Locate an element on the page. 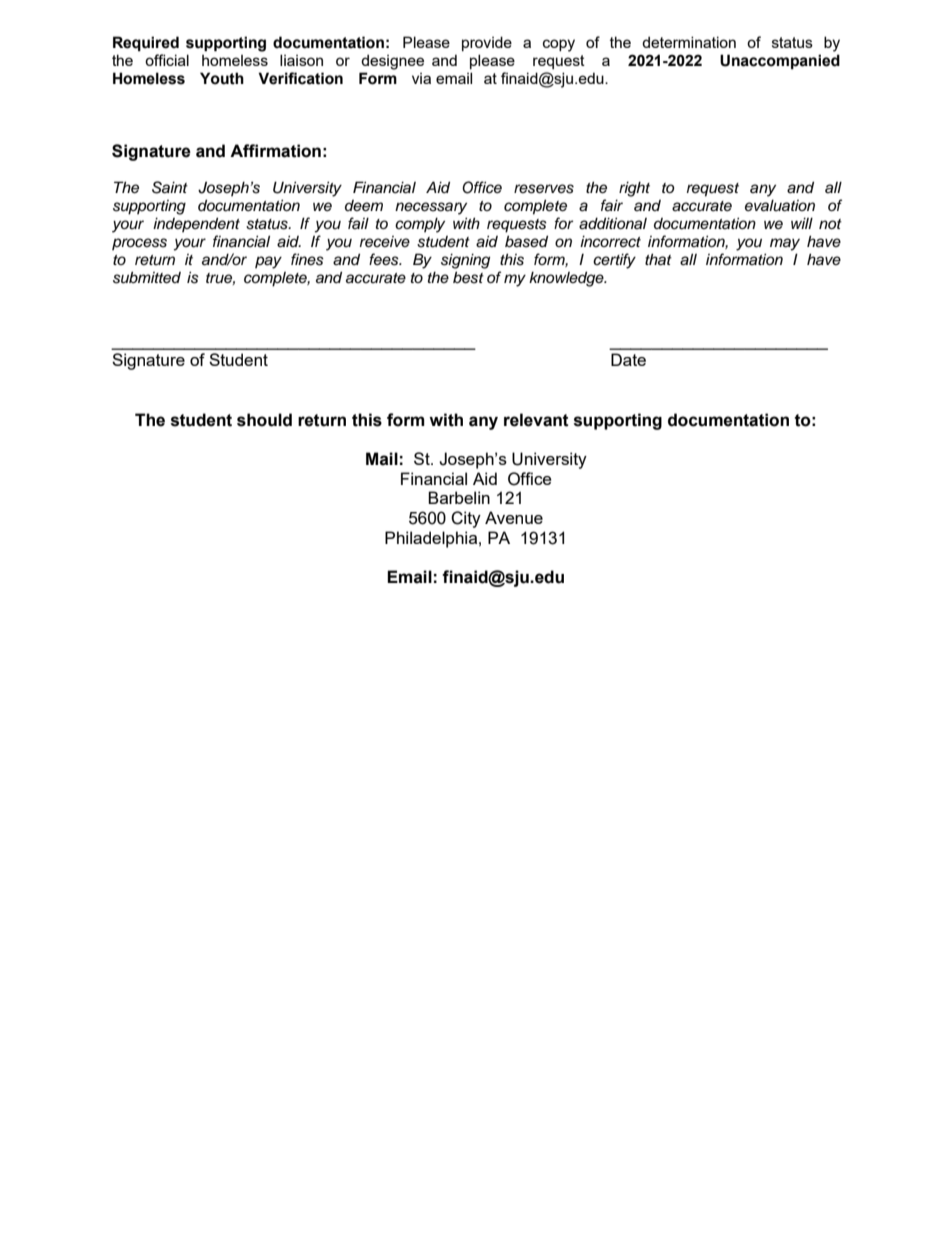 Image resolution: width=952 pixels, height=1233 pixels. relevant is located at coordinates (536, 420).
